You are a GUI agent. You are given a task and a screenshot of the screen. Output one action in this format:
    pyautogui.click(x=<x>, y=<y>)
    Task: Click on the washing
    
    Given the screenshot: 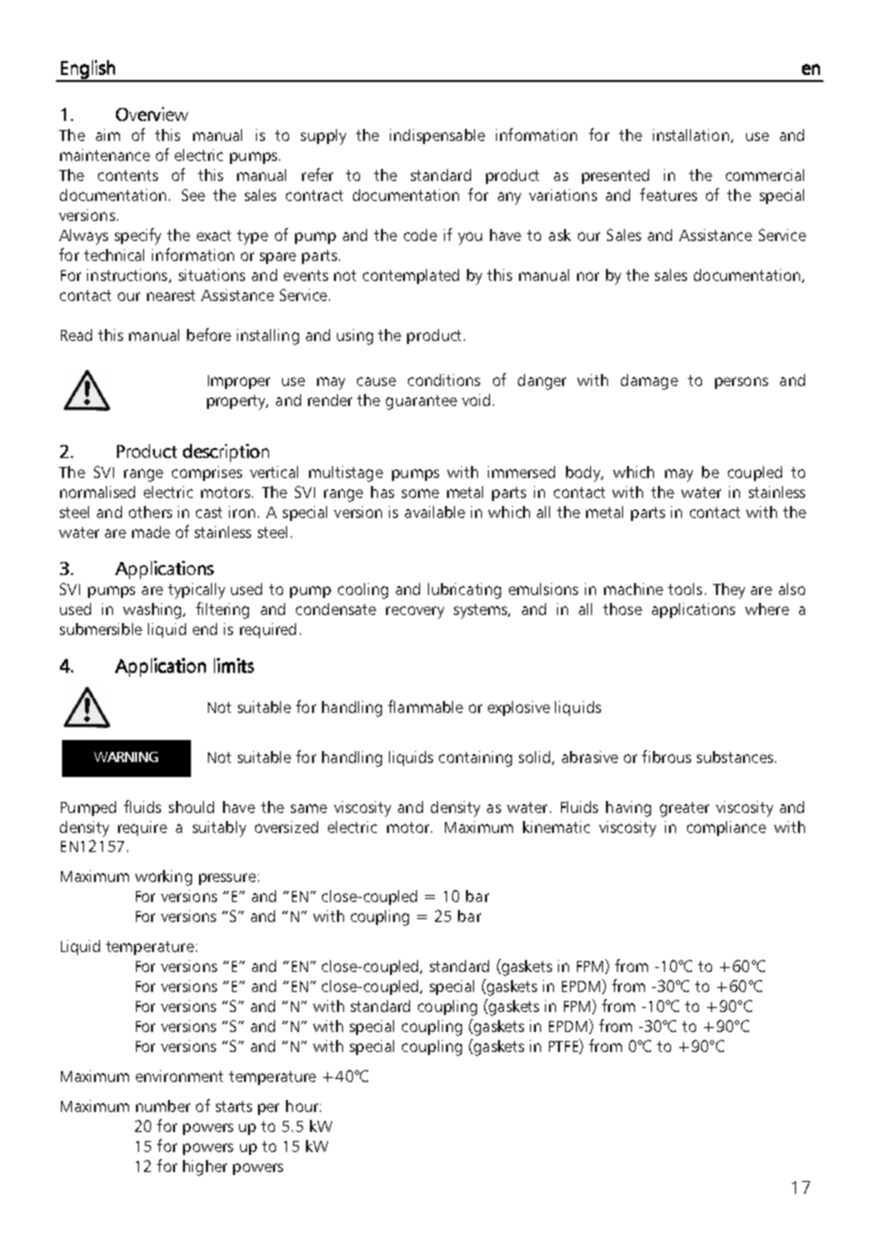 What is the action you would take?
    pyautogui.click(x=153, y=611)
